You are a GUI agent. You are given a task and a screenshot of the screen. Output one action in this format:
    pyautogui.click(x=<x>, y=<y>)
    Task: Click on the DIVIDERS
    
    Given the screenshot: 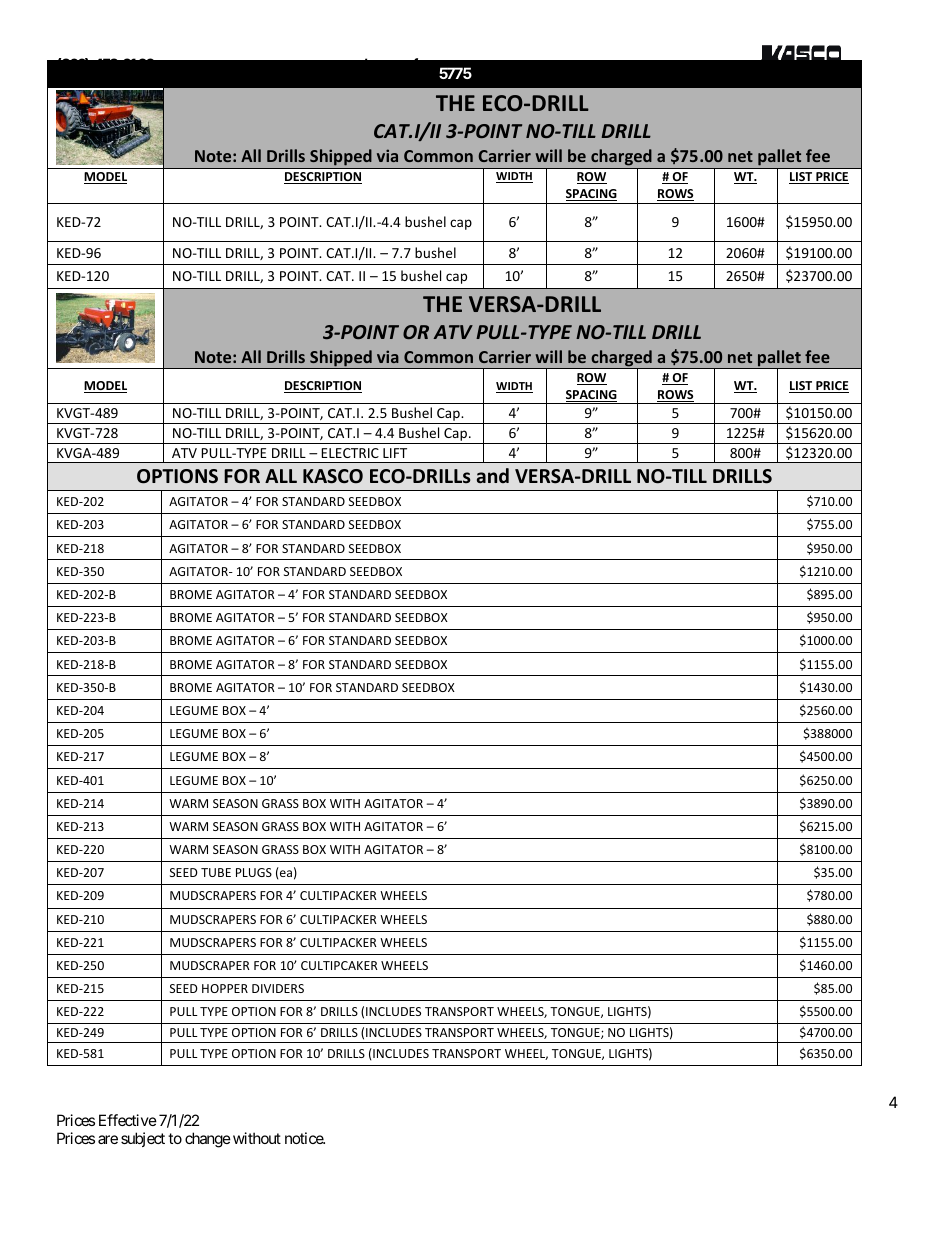 What is the action you would take?
    pyautogui.click(x=278, y=988)
